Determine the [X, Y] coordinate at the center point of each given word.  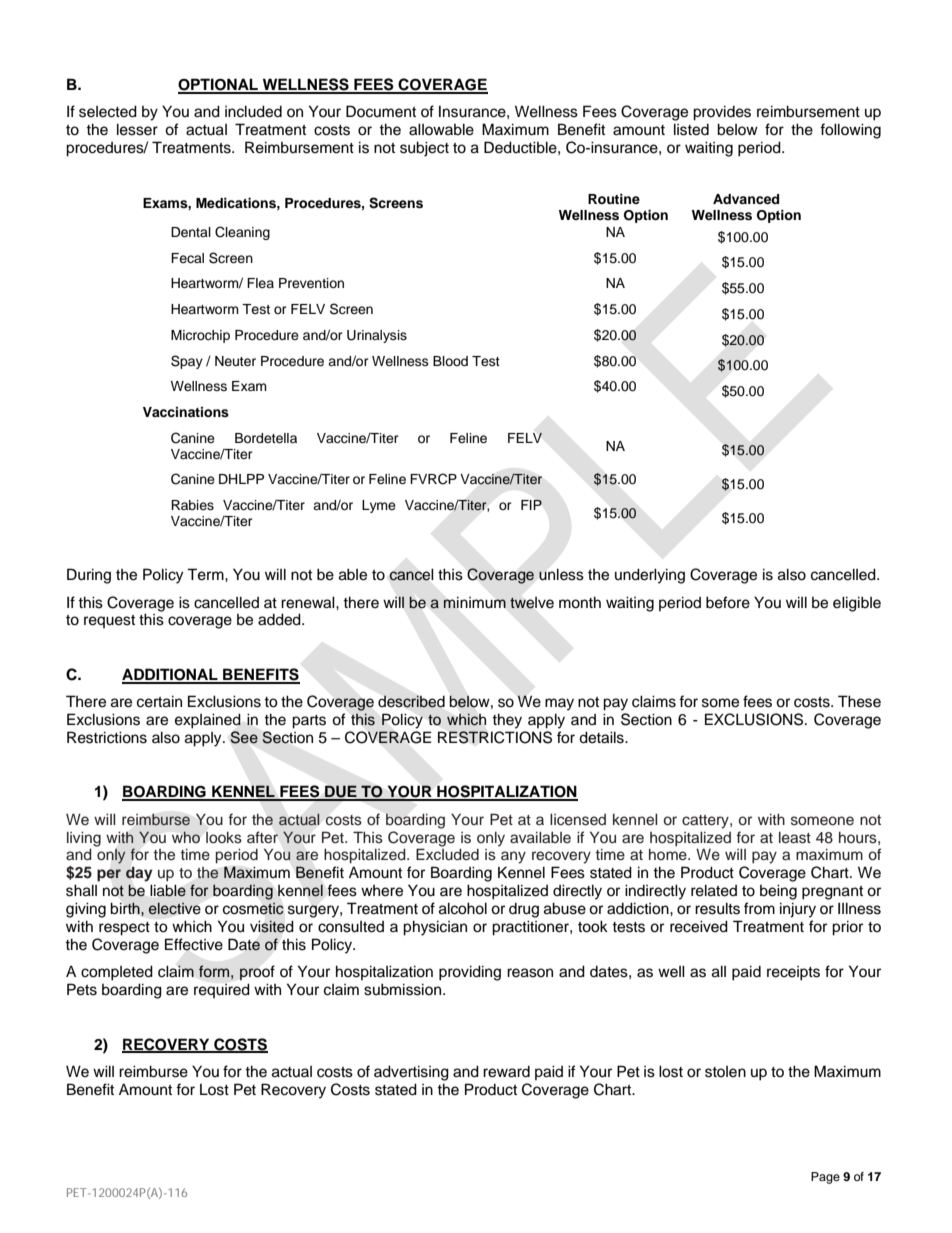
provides [722, 113]
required [222, 990]
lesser [137, 129]
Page [825, 1178]
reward [506, 1072]
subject [424, 149]
